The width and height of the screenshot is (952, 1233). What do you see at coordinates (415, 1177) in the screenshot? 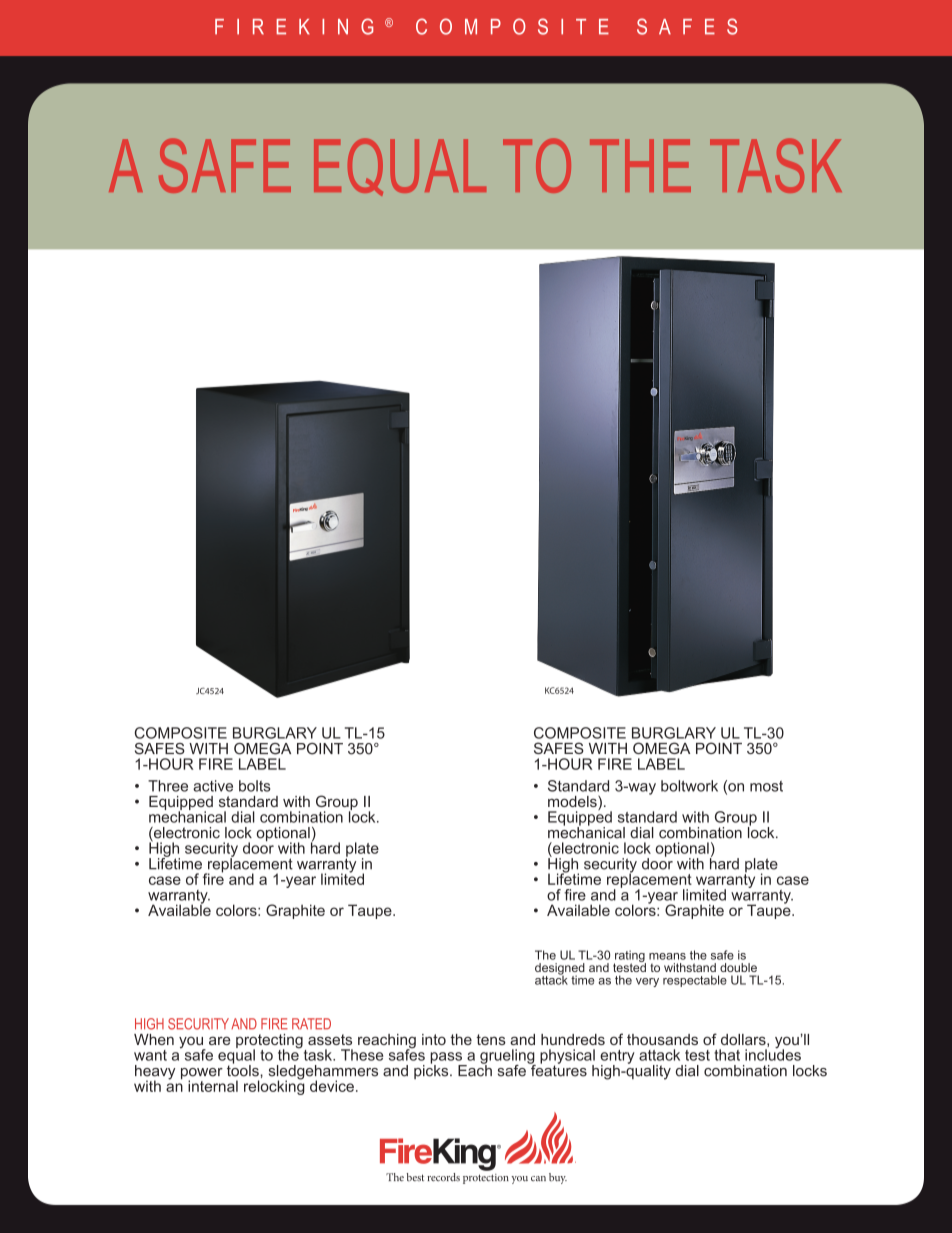
I see `best` at bounding box center [415, 1177].
